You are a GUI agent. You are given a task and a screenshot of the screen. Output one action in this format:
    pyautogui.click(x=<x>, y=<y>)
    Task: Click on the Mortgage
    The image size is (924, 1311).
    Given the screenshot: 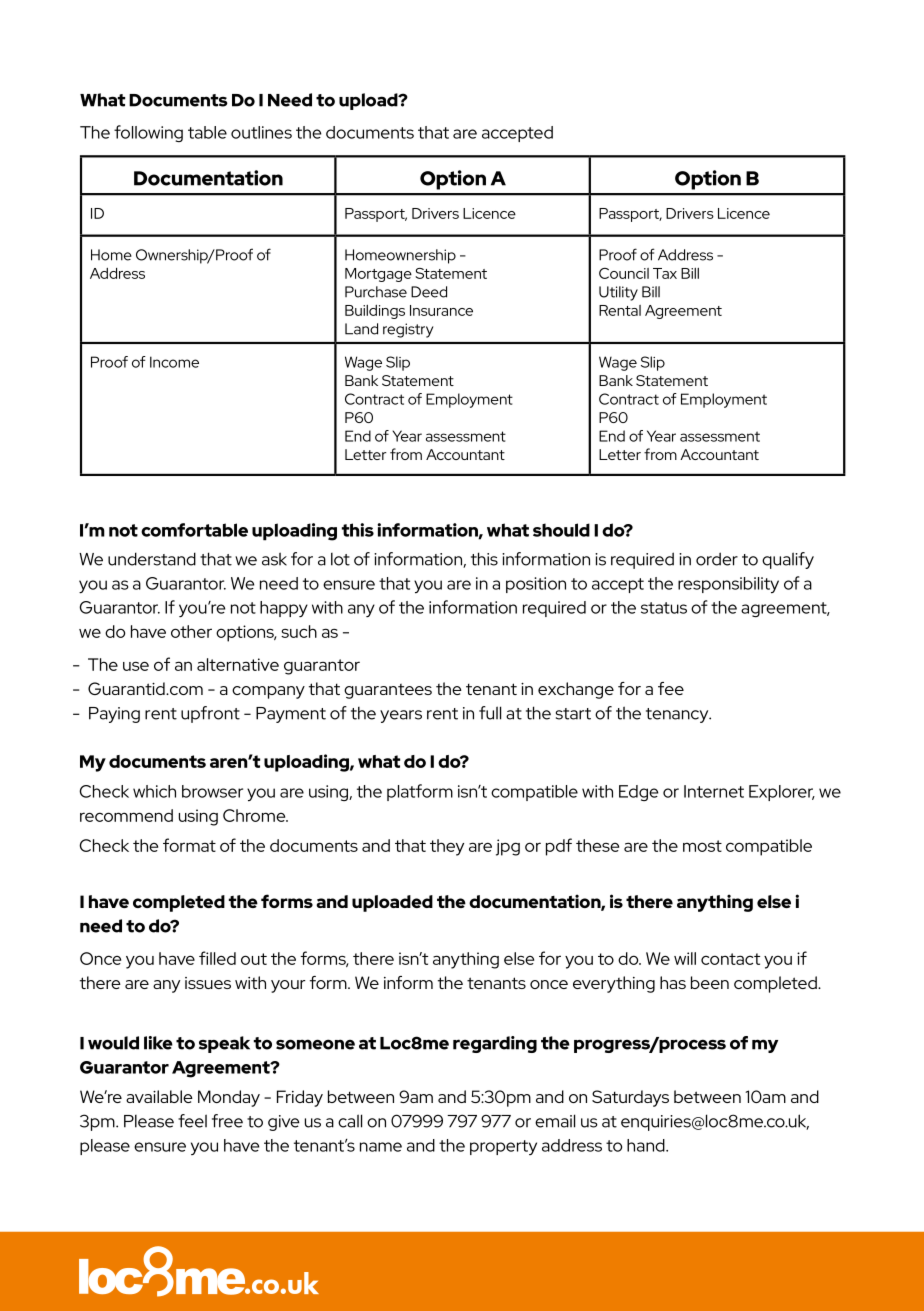 What is the action you would take?
    pyautogui.click(x=378, y=275)
